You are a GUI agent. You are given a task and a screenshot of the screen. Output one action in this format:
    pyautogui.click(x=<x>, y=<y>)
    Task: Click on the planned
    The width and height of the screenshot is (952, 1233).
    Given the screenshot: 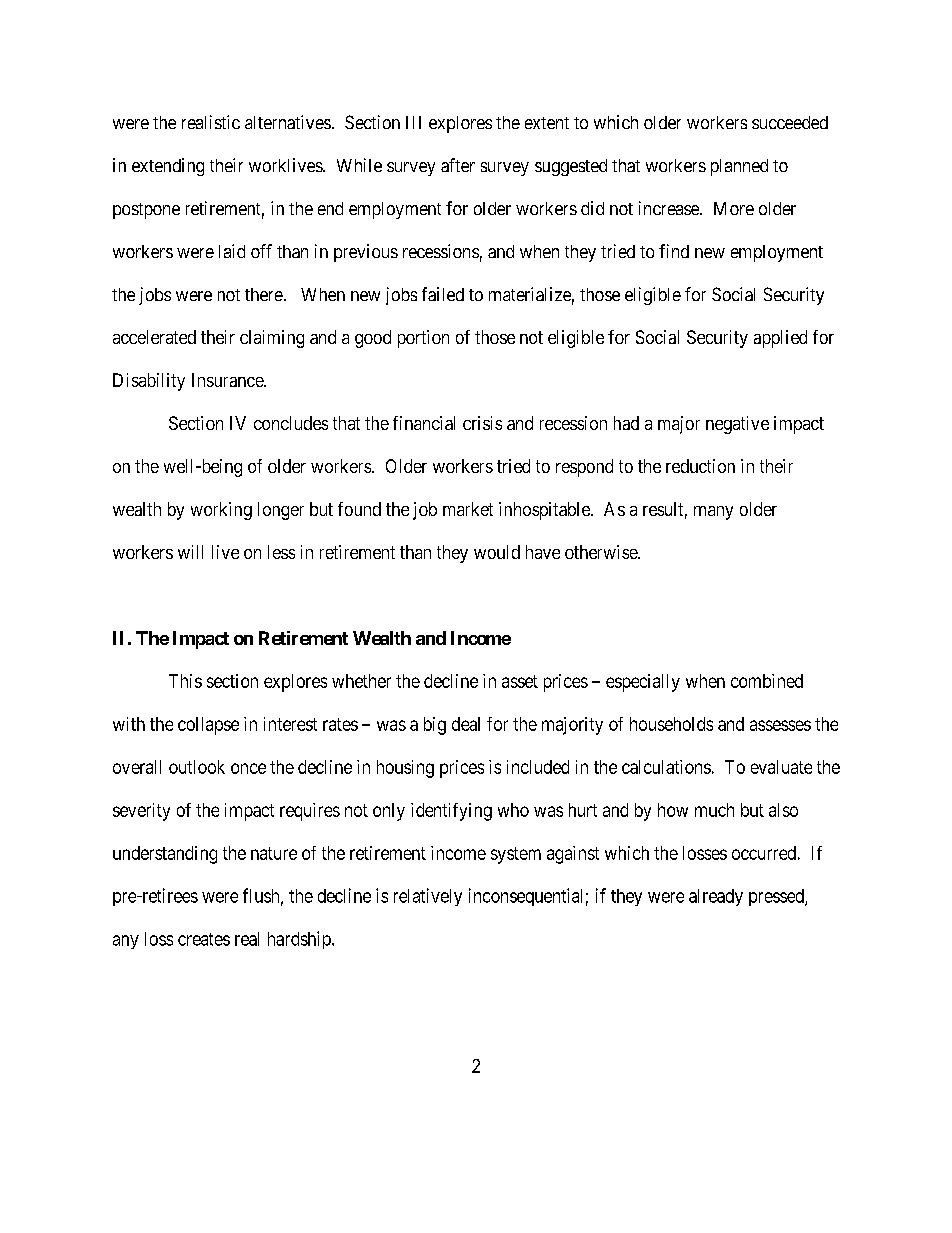 What is the action you would take?
    pyautogui.click(x=739, y=167)
